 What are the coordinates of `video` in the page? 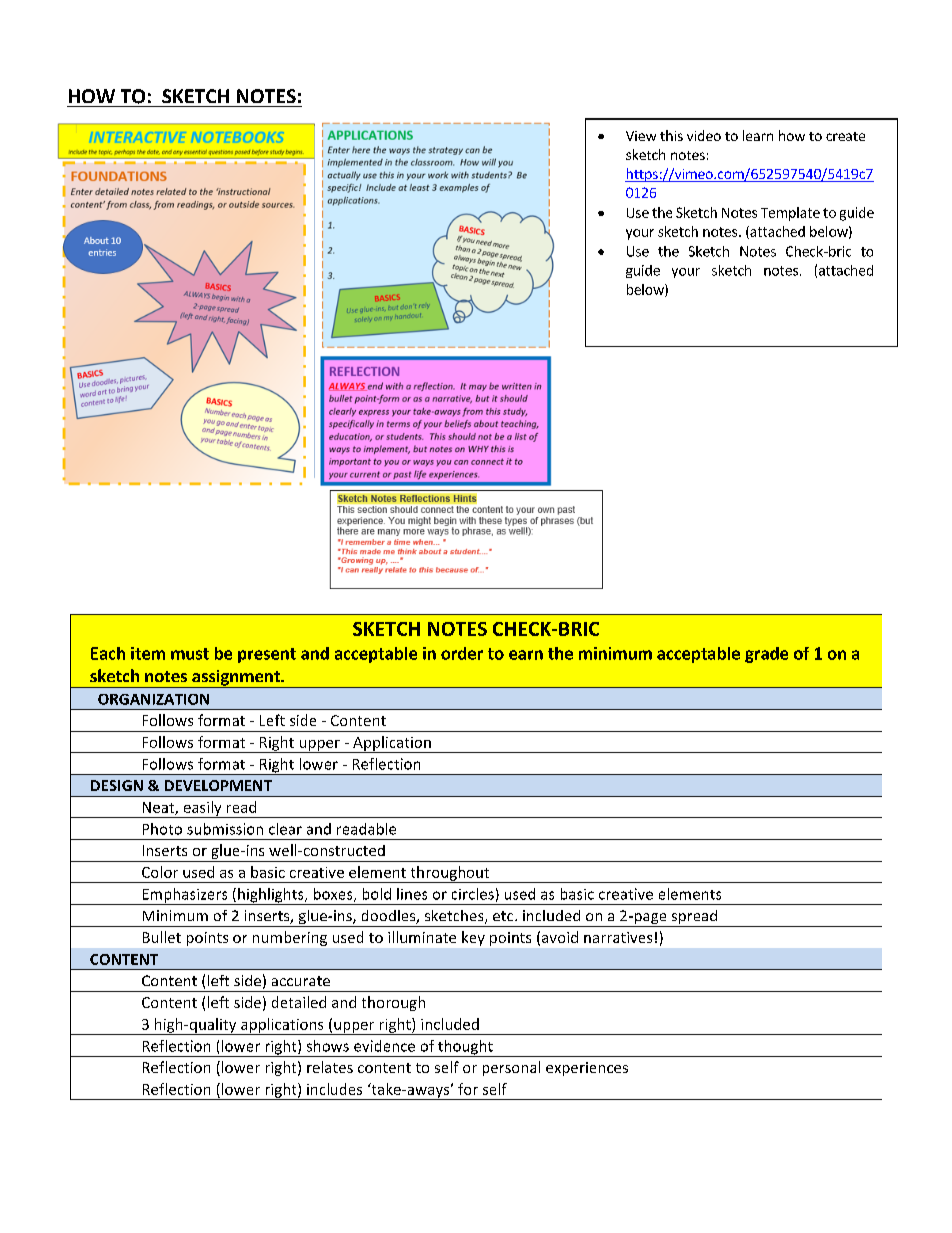 It's located at (704, 135).
